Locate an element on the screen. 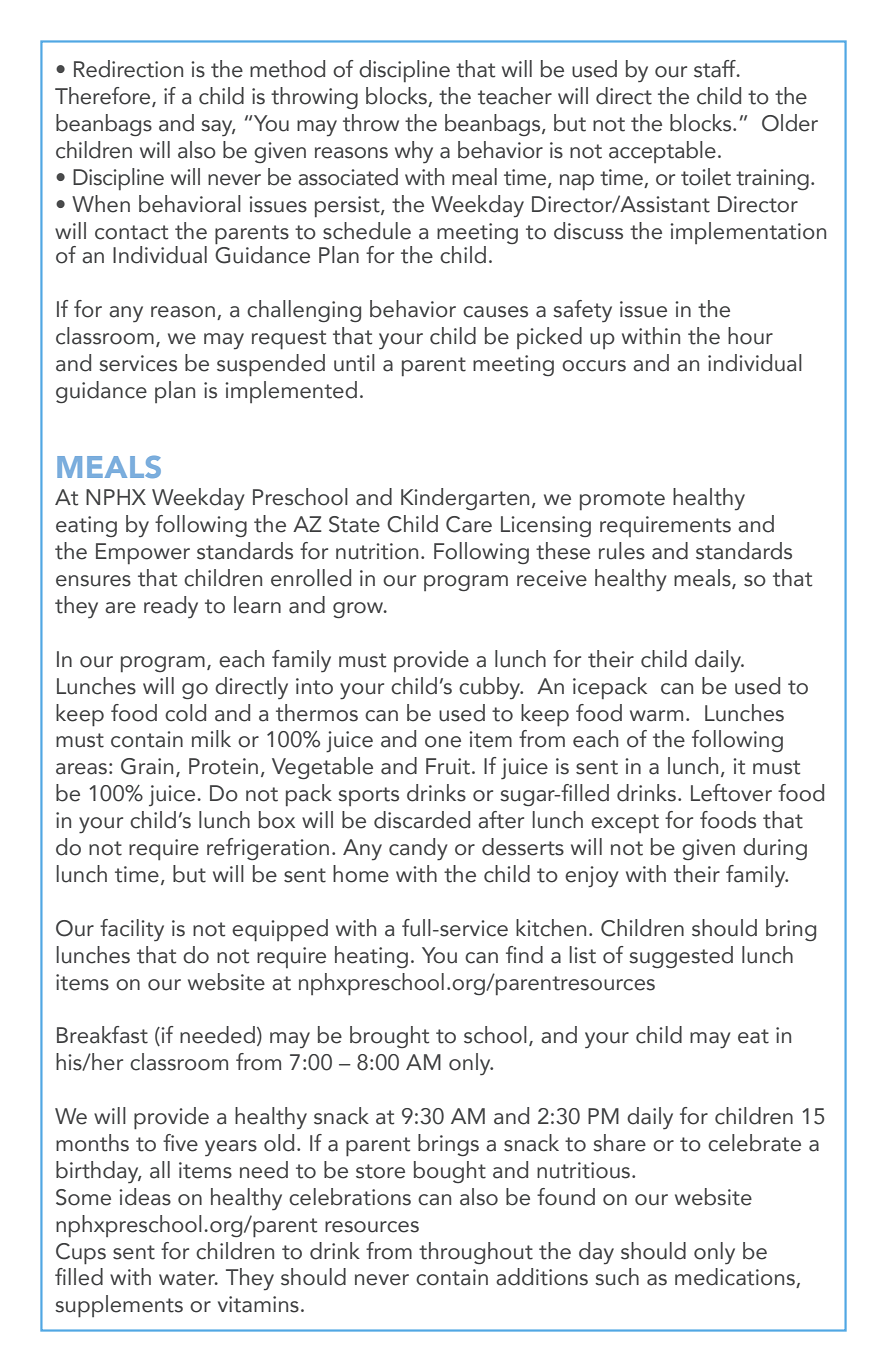 Image resolution: width=887 pixels, height=1372 pixels. supplements is located at coordinates (119, 1306).
